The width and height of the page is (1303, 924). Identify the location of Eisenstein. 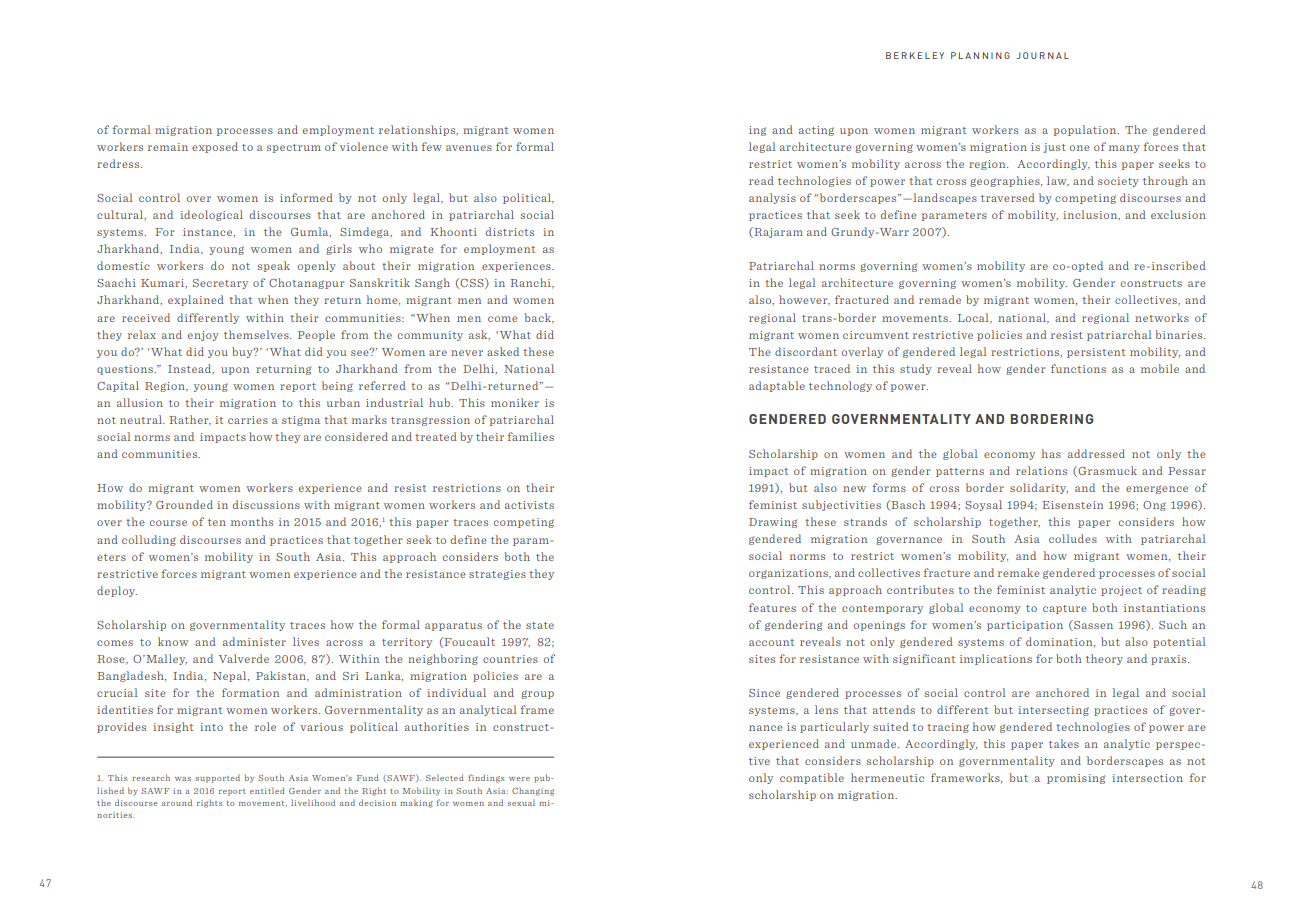
(1072, 505).
